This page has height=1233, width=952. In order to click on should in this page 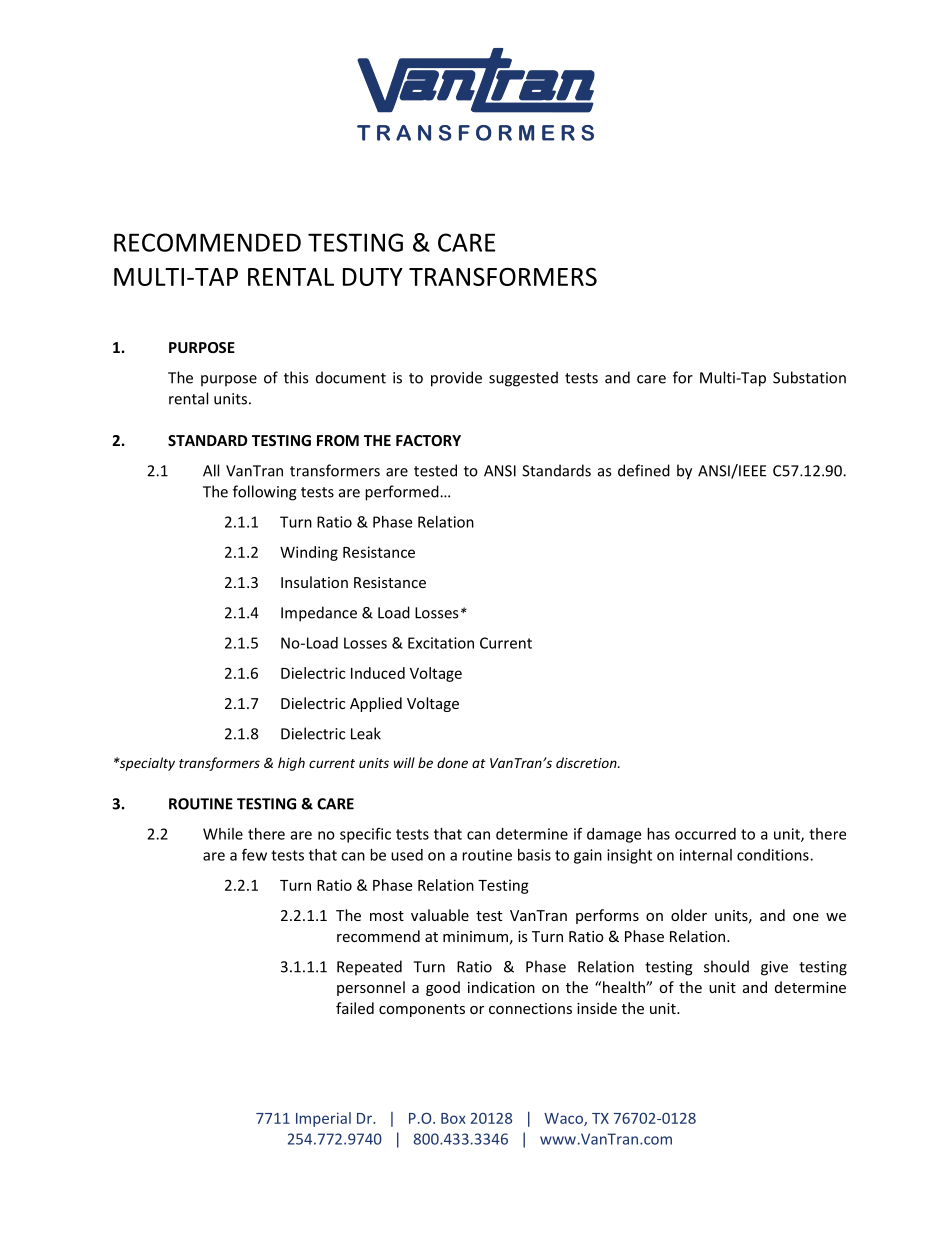, I will do `click(726, 966)`.
